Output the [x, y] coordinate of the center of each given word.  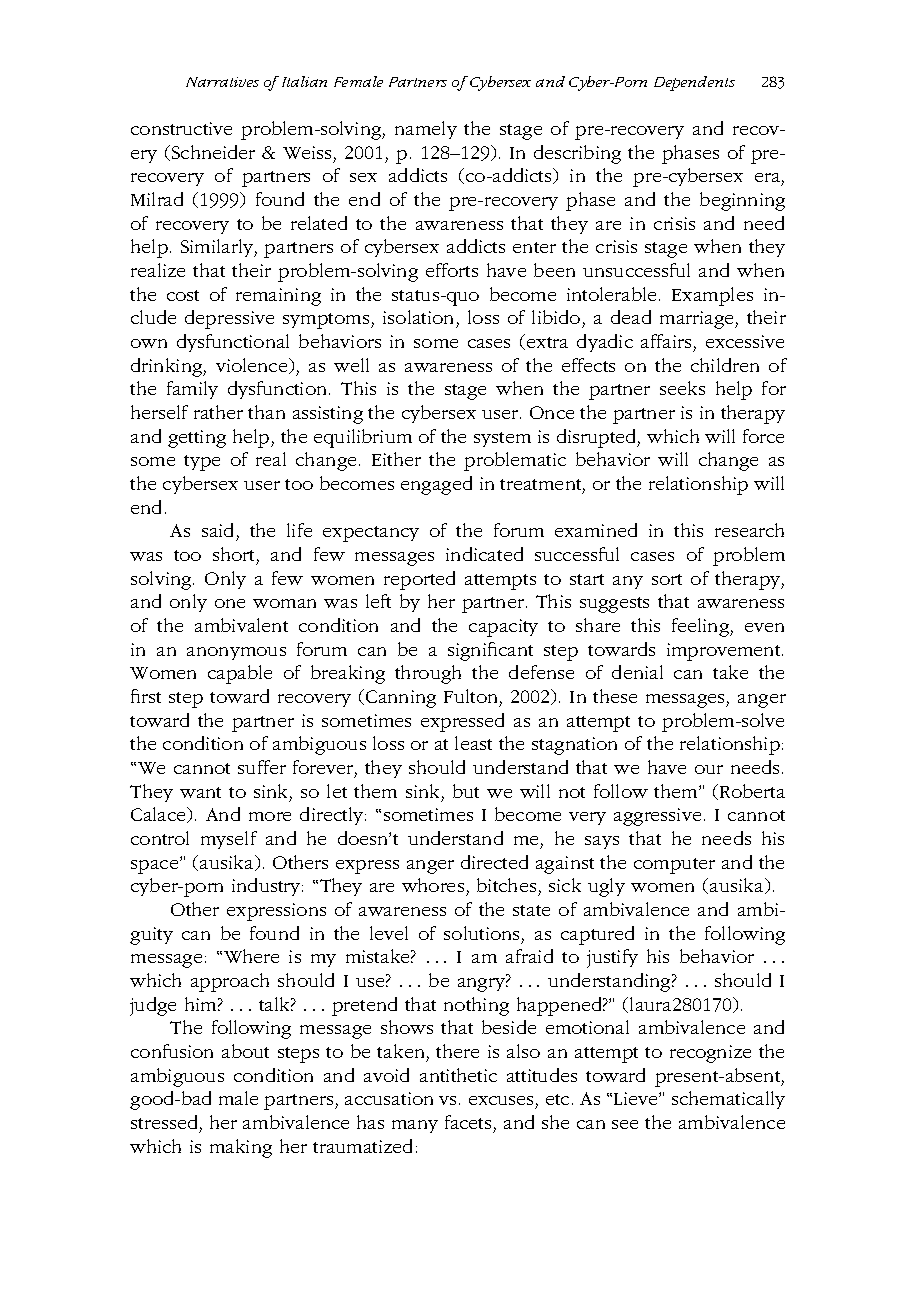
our [709, 769]
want [200, 792]
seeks [682, 388]
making [241, 1148]
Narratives [222, 82]
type [202, 463]
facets [468, 1122]
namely [426, 130]
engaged [436, 485]
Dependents [694, 83]
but [466, 791]
